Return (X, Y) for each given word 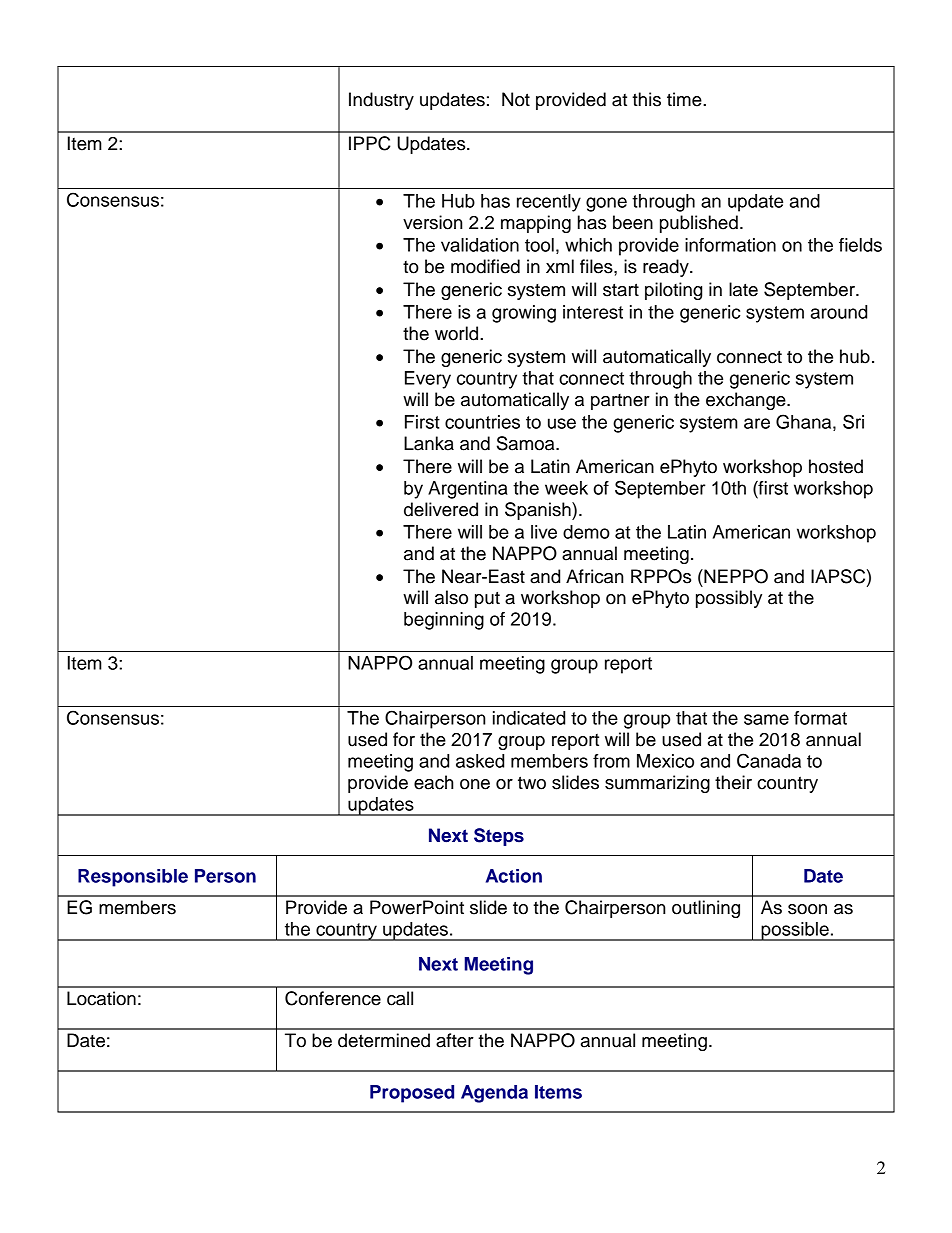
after (455, 1040)
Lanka (429, 443)
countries (482, 422)
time (685, 99)
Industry (381, 101)
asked (480, 761)
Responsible (133, 878)
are (757, 423)
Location (101, 998)
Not (516, 99)
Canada (769, 760)
